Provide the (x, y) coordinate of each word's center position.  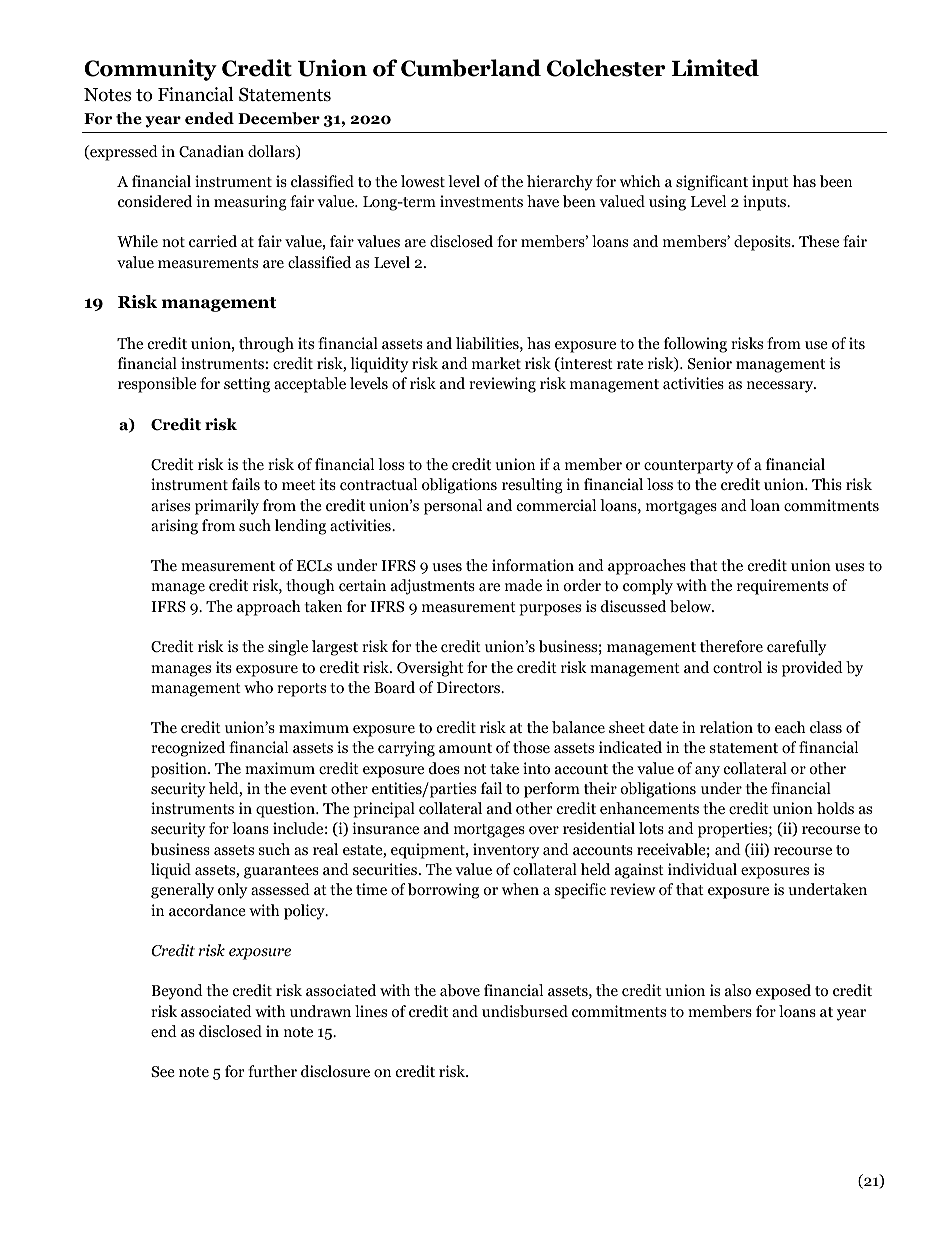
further (272, 1071)
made (523, 585)
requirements (782, 587)
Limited (715, 68)
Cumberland (471, 68)
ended (209, 118)
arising (174, 527)
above (460, 990)
